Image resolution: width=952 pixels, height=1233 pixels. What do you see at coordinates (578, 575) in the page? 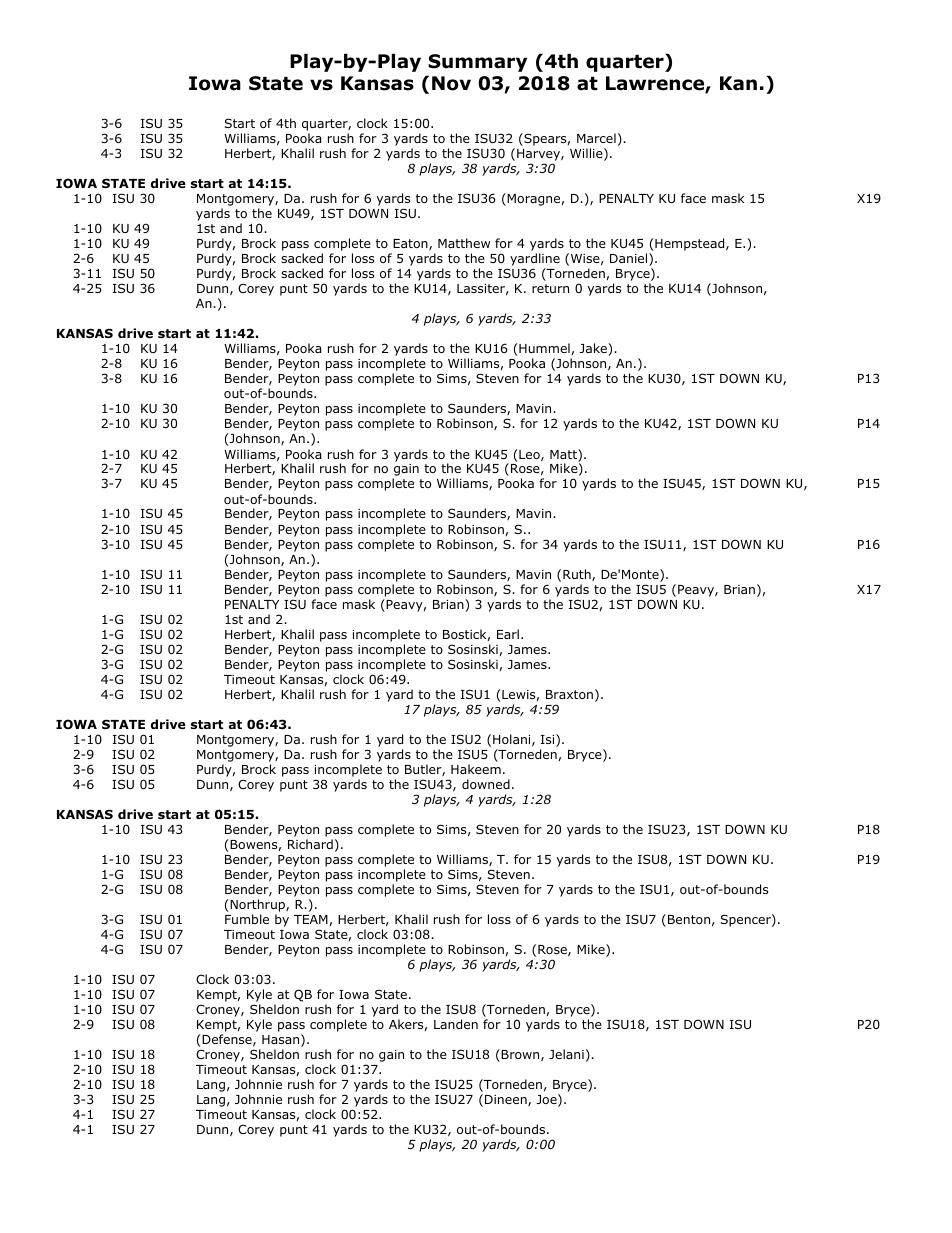
I see `Ruth` at bounding box center [578, 575].
